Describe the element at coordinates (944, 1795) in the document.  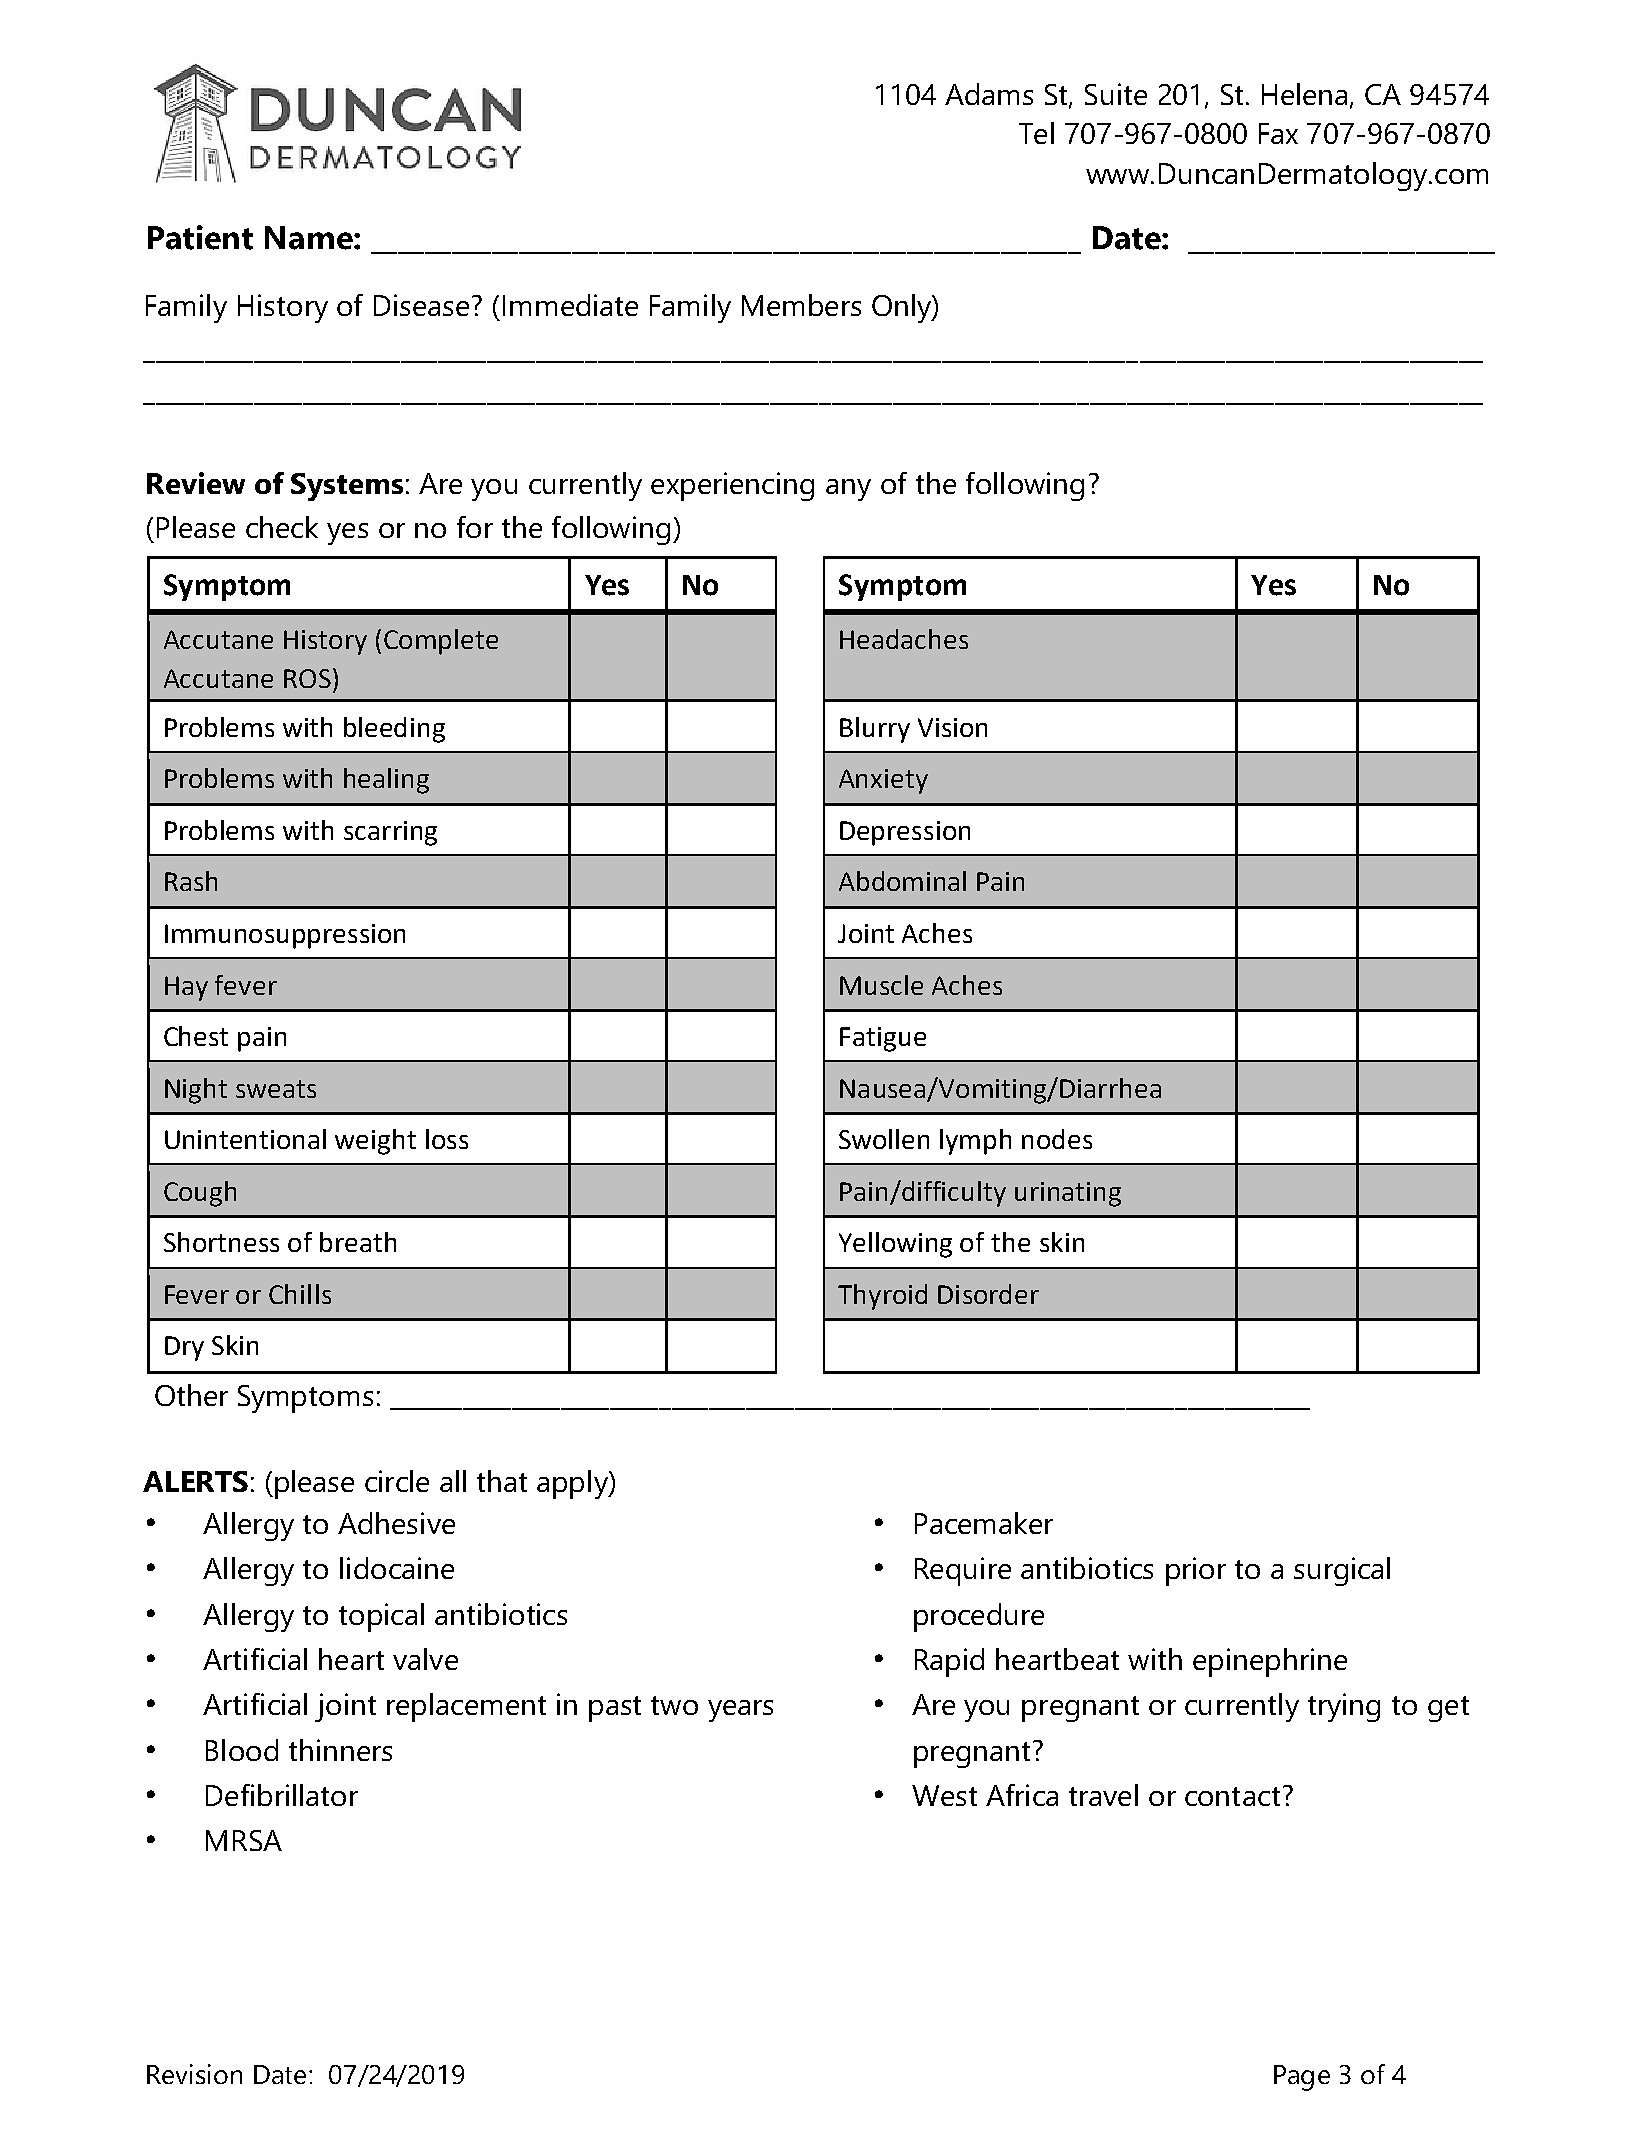
I see `West` at that location.
